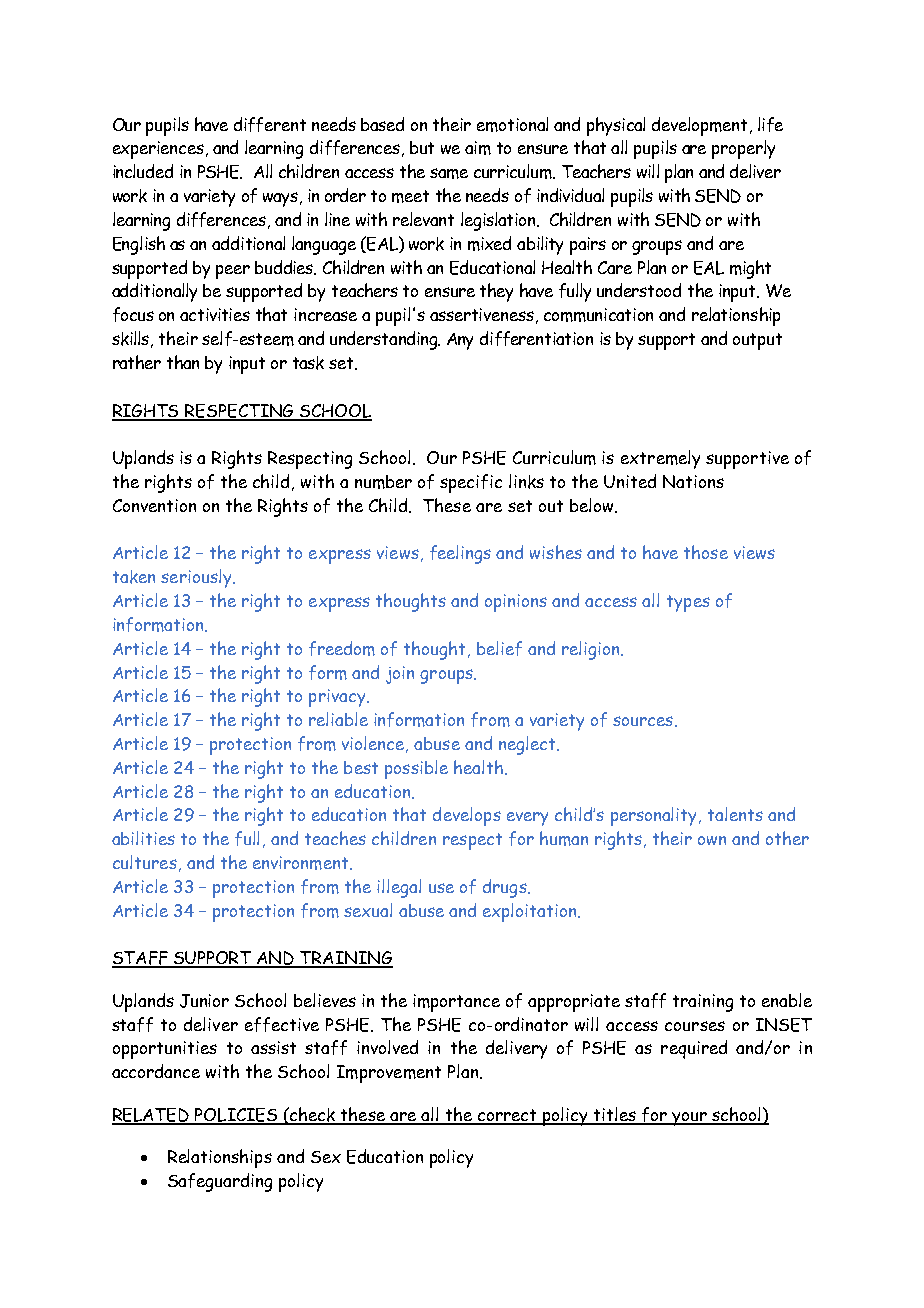 The image size is (924, 1308). I want to click on cultures, so click(145, 862).
